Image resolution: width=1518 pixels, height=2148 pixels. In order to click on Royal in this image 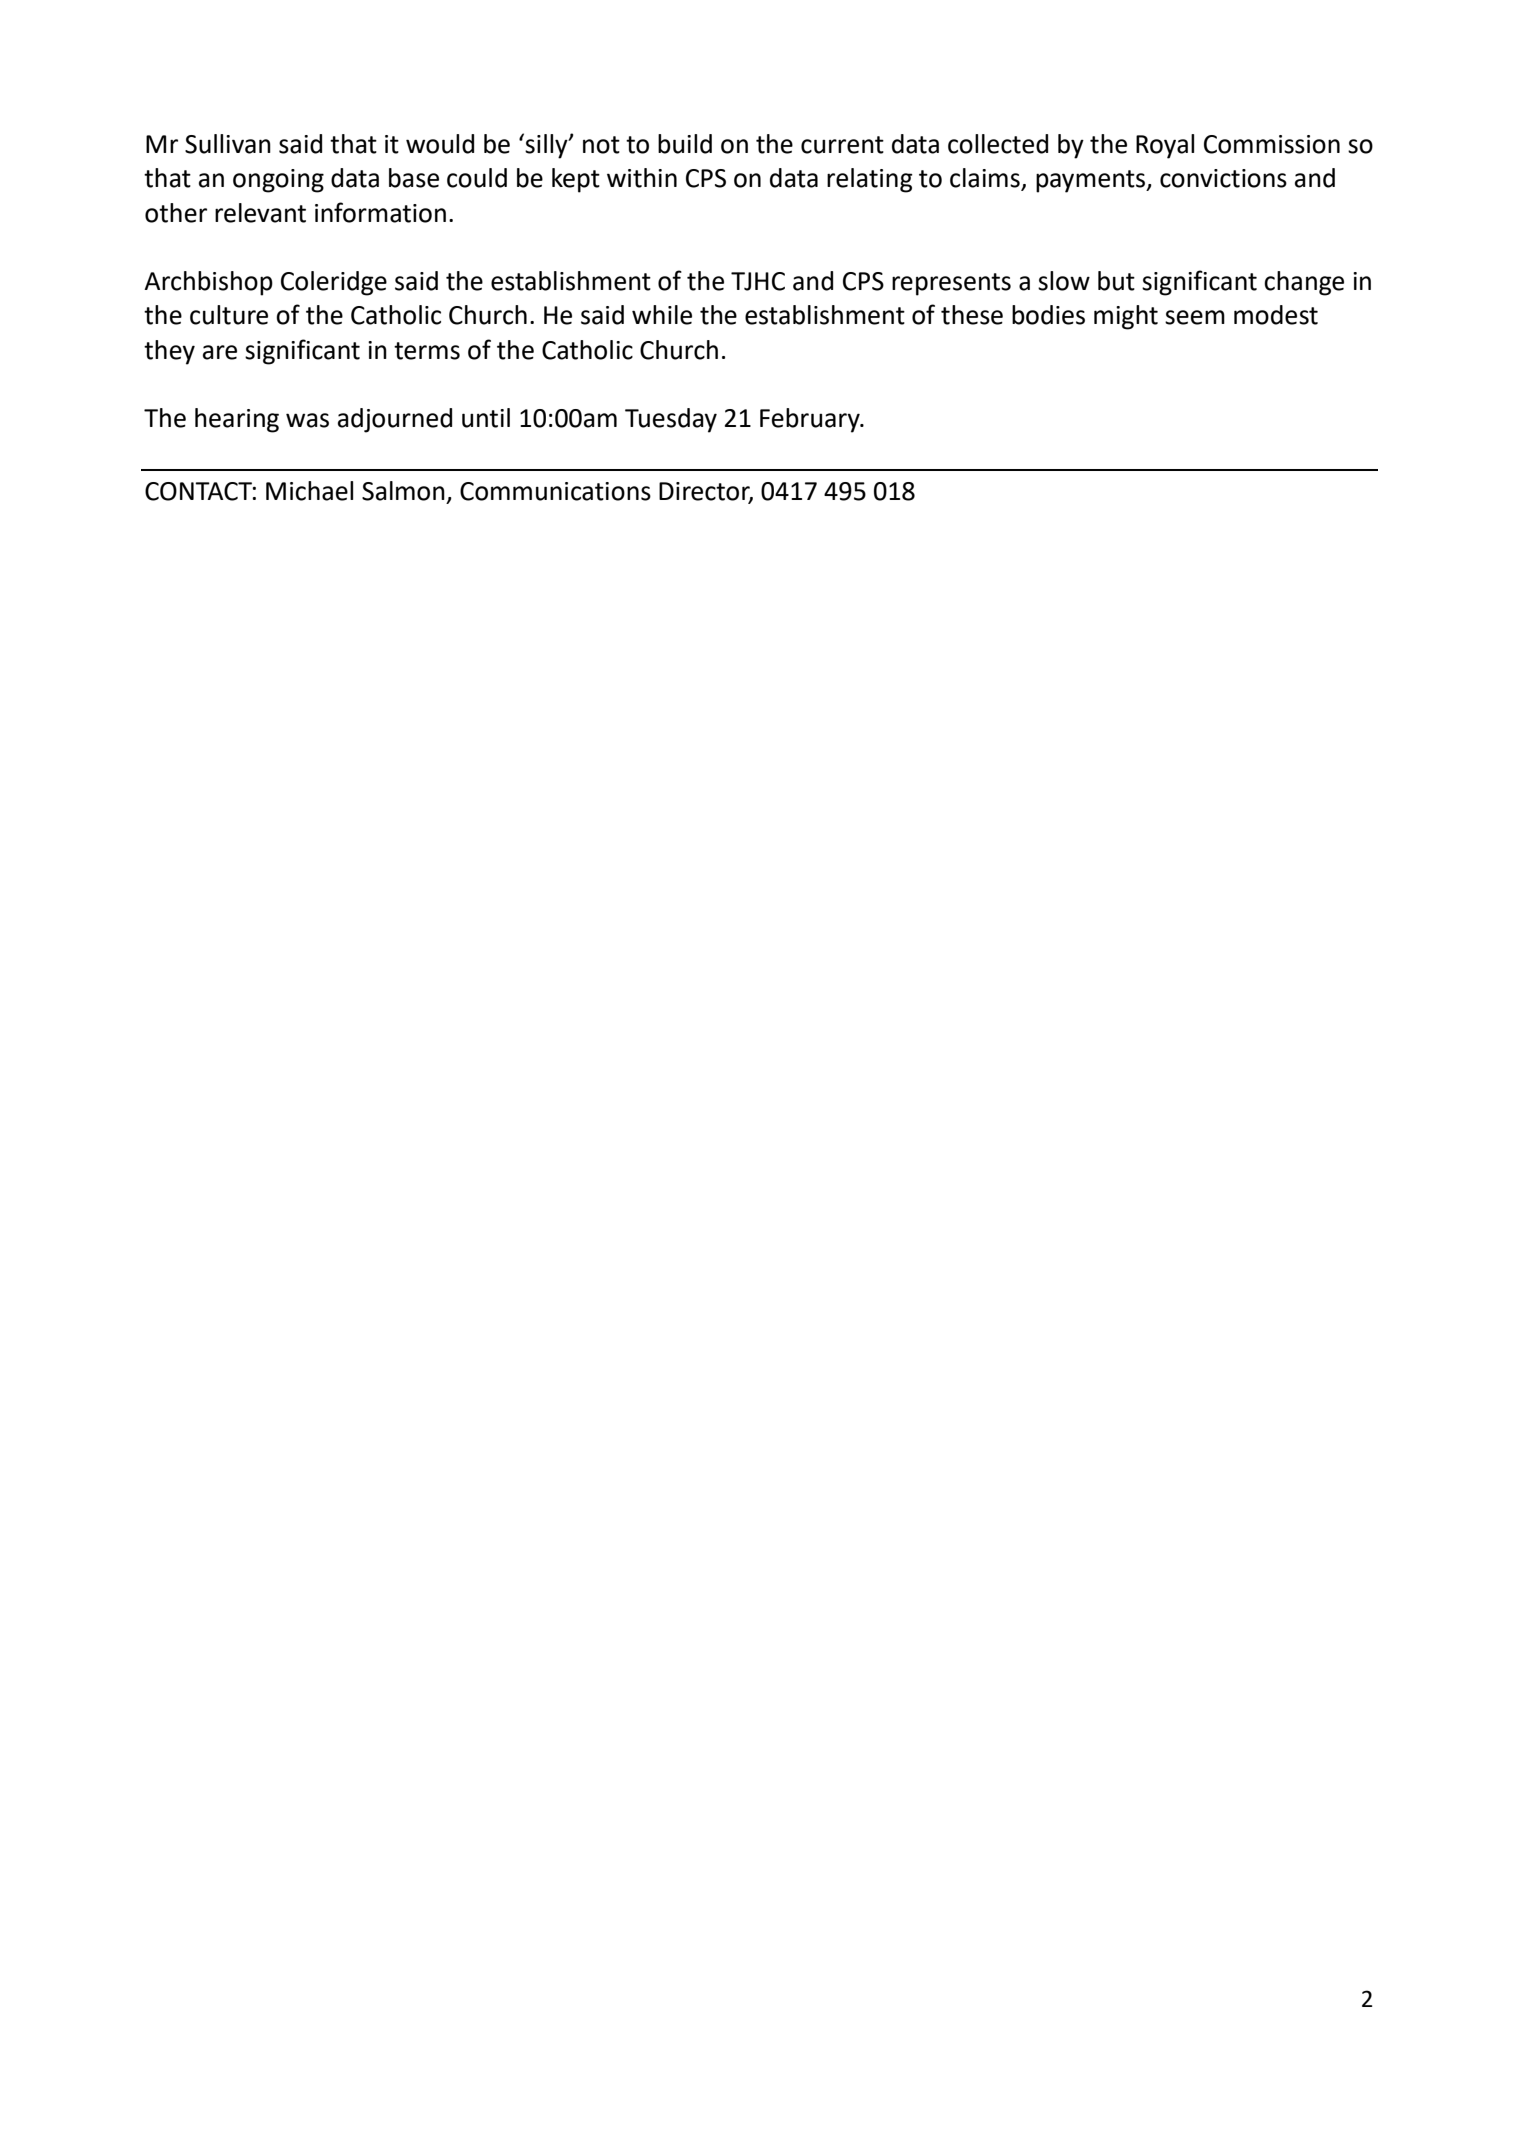, I will do `click(1165, 146)`.
